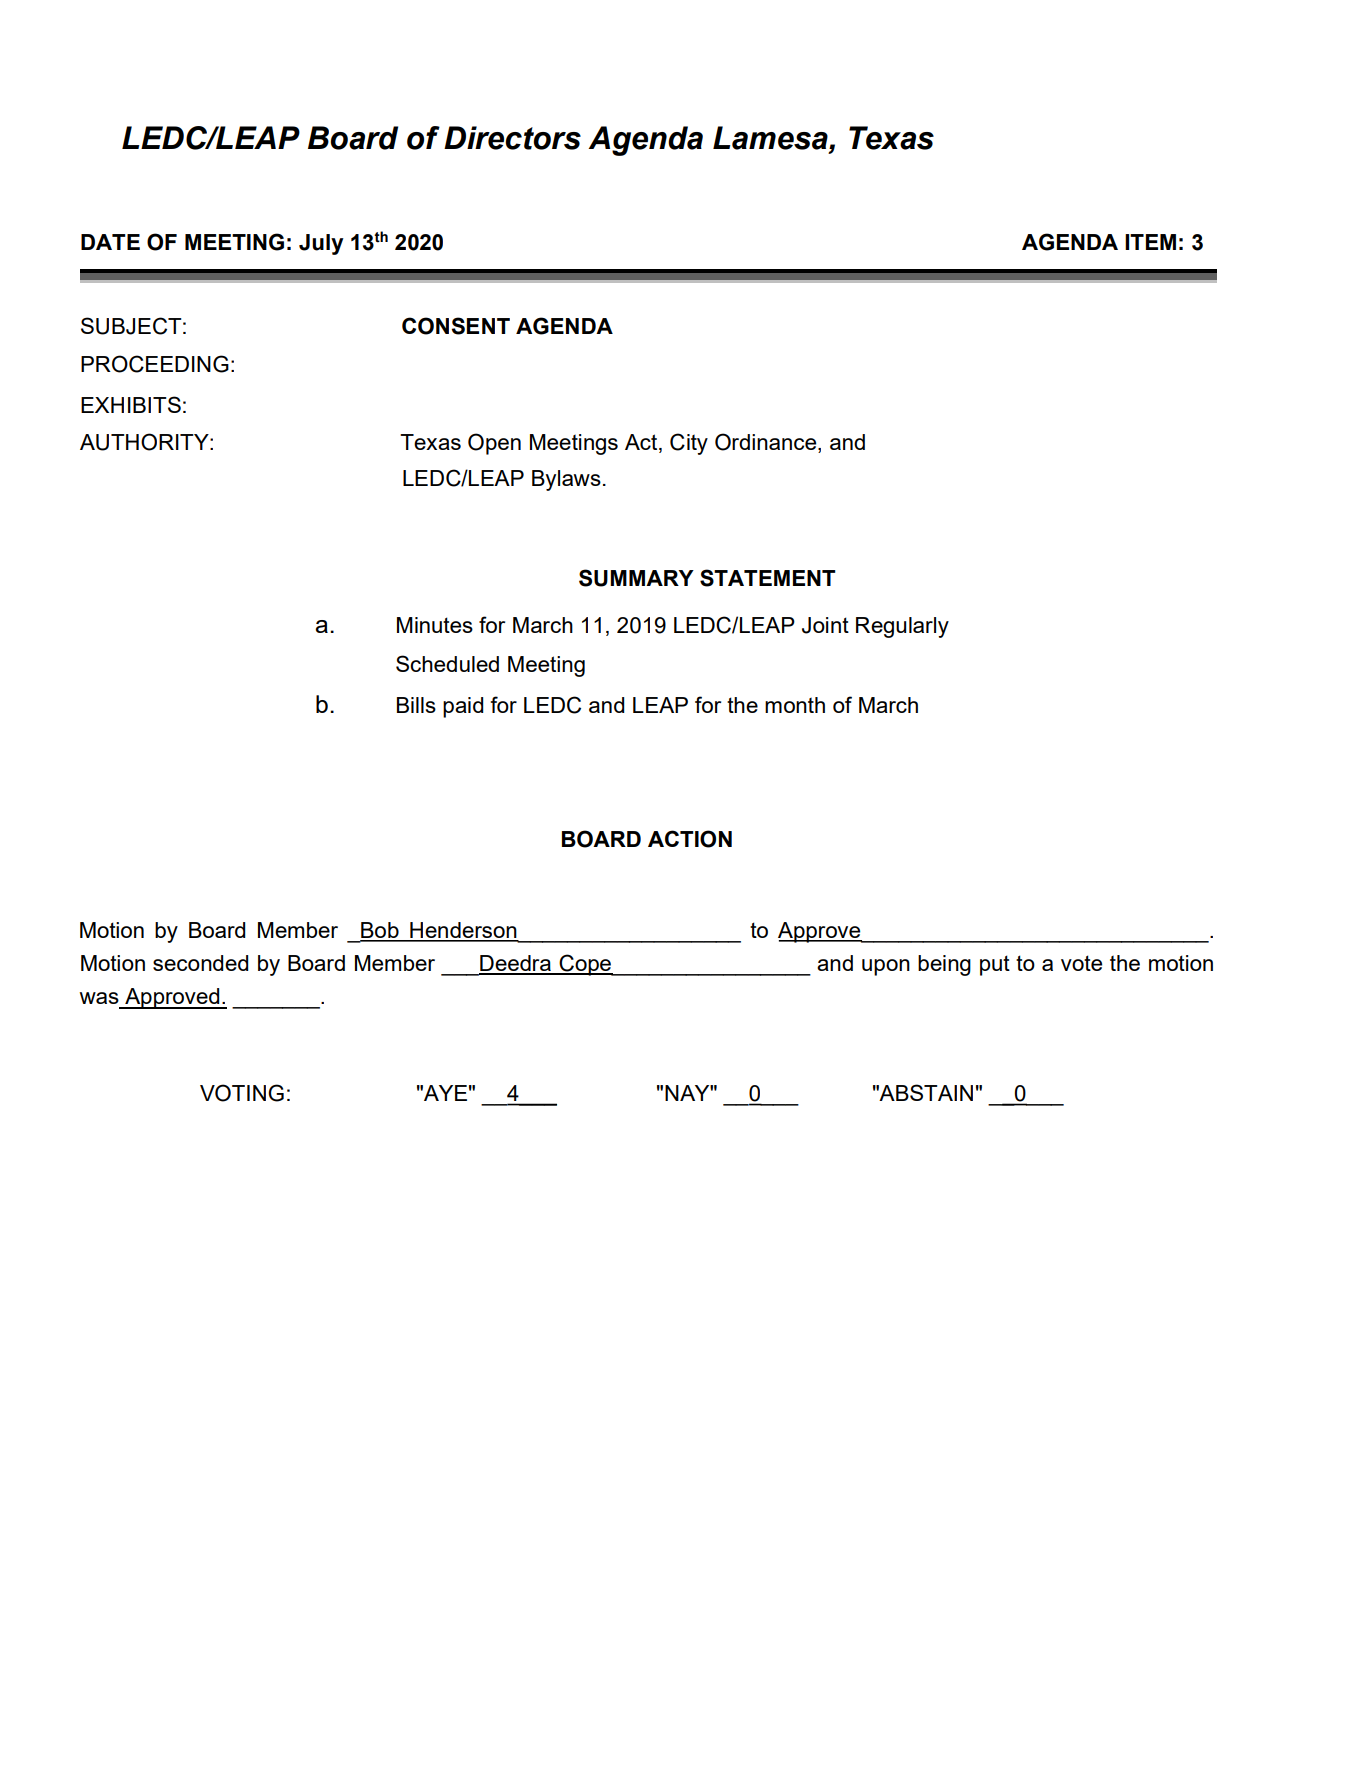  I want to click on July, so click(321, 244).
